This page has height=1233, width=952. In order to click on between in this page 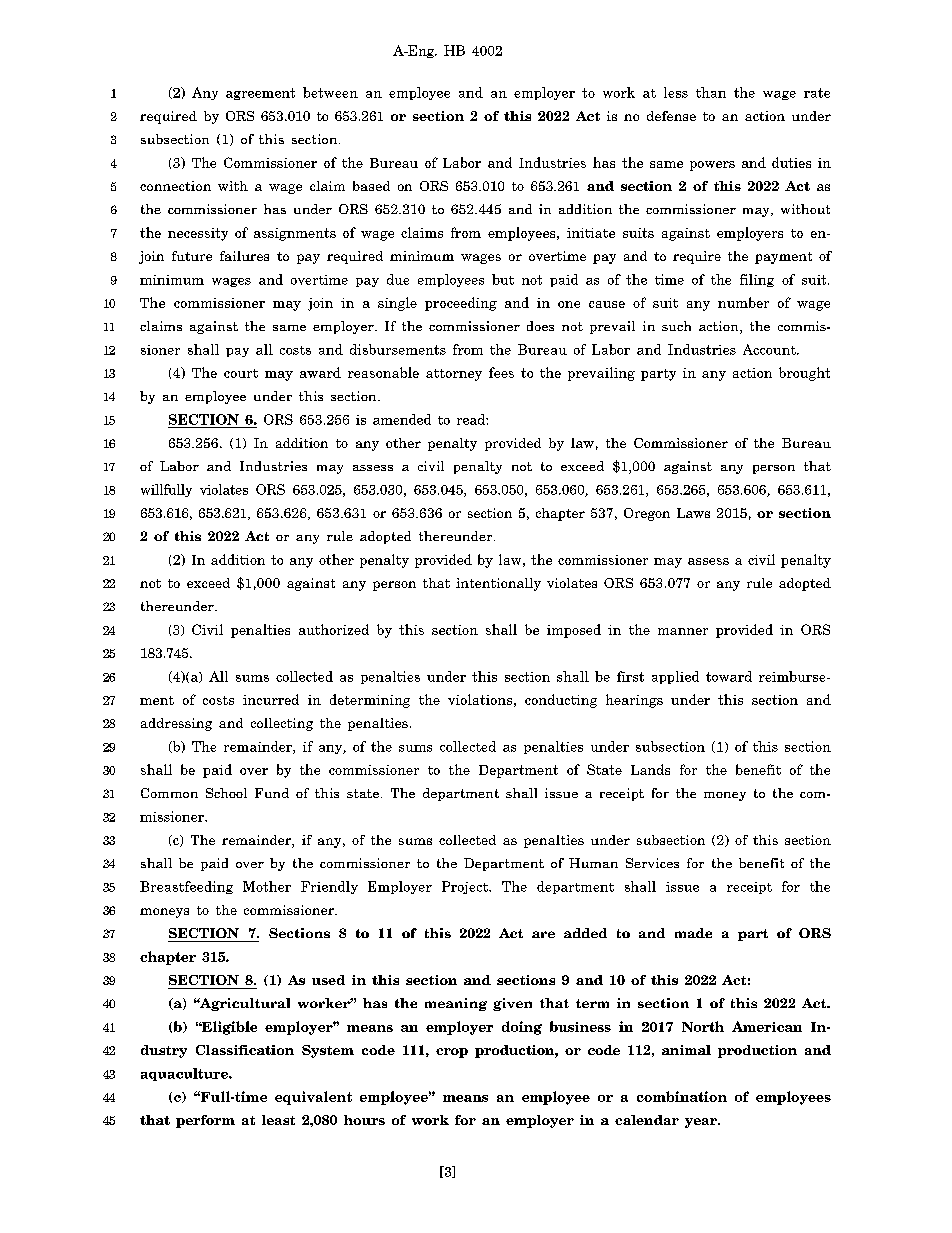, I will do `click(330, 92)`.
